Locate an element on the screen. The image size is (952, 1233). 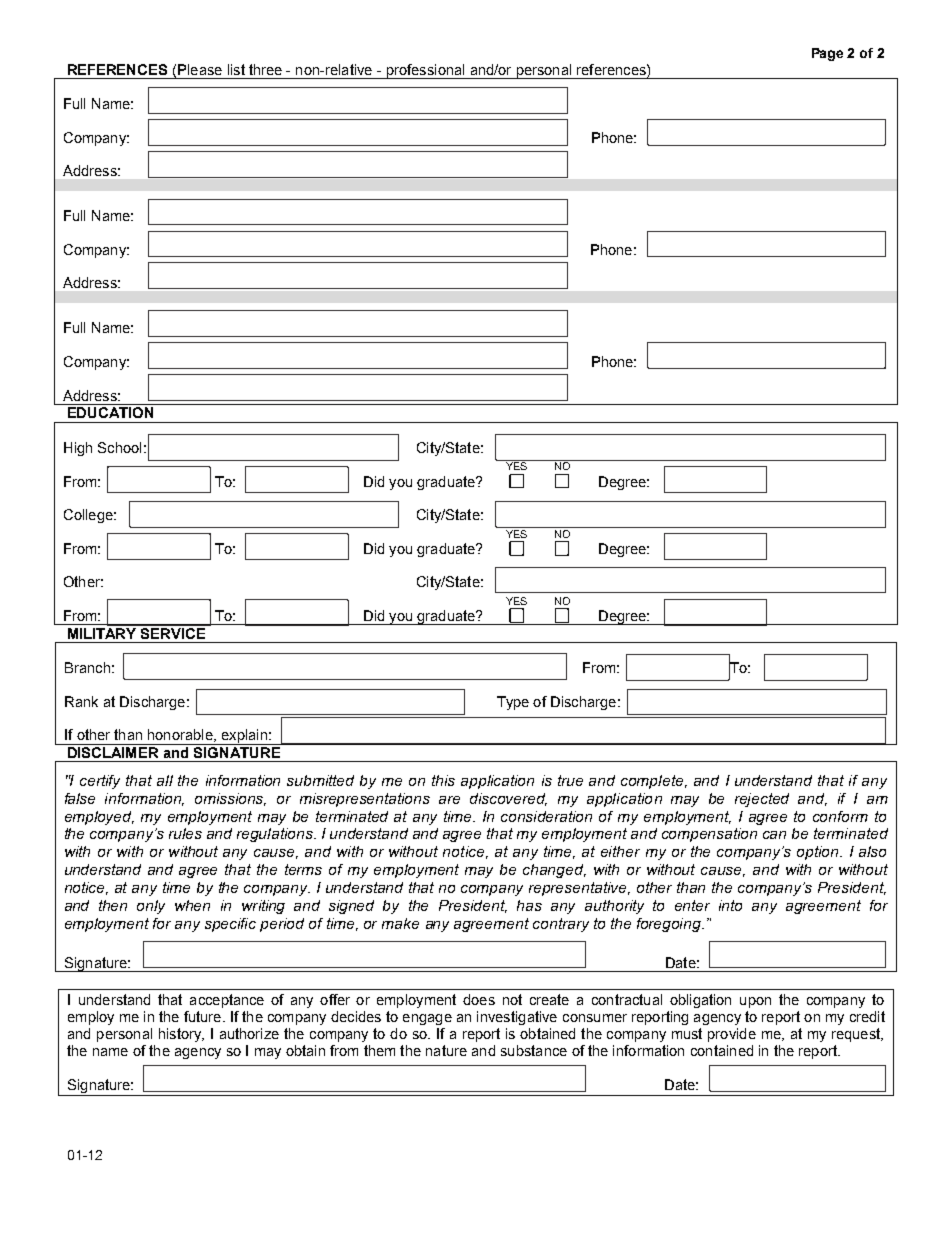
all is located at coordinates (165, 780).
